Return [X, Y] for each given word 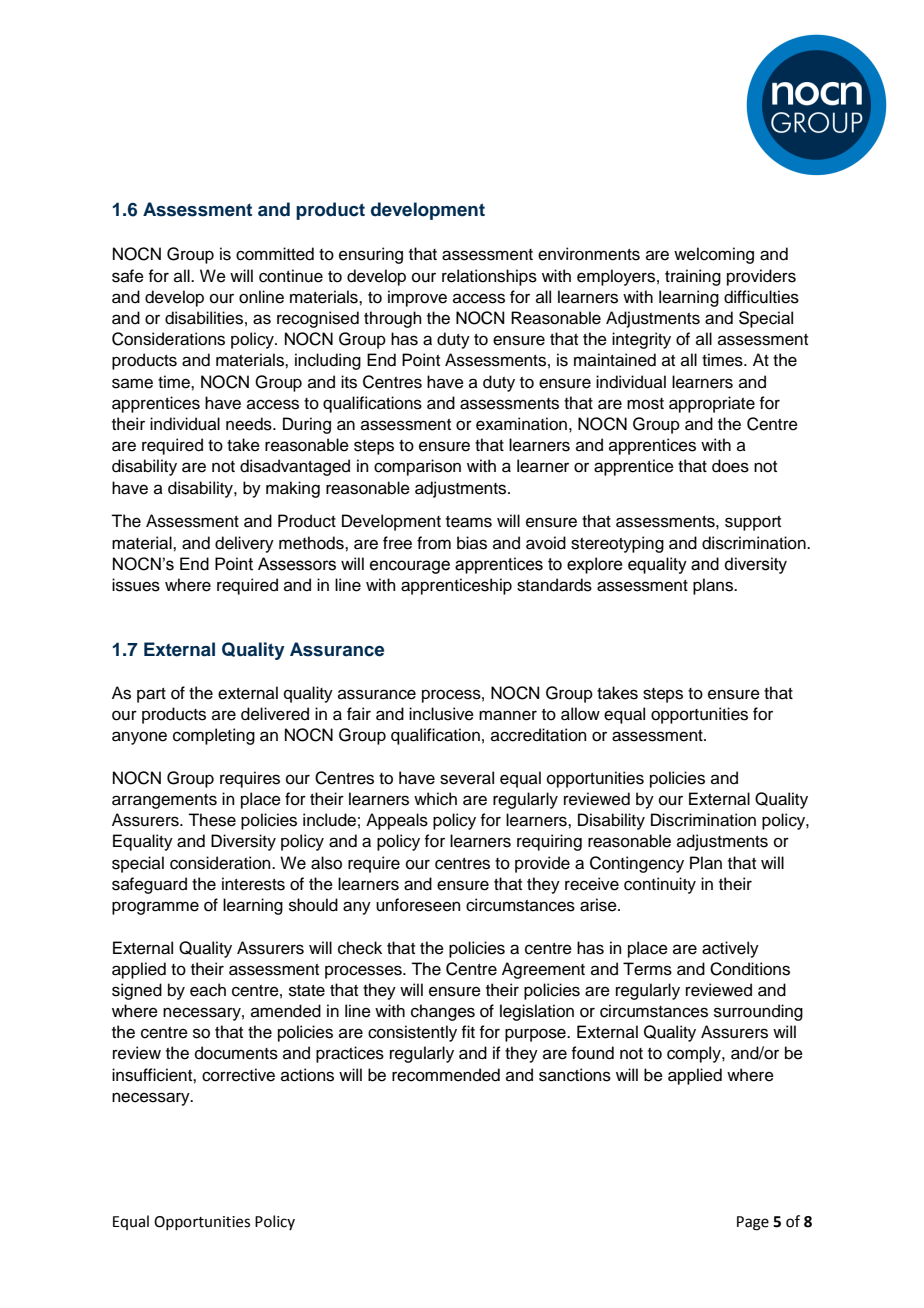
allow [580, 714]
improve [417, 298]
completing [214, 736]
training [693, 277]
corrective [238, 1075]
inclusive [441, 714]
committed [275, 254]
